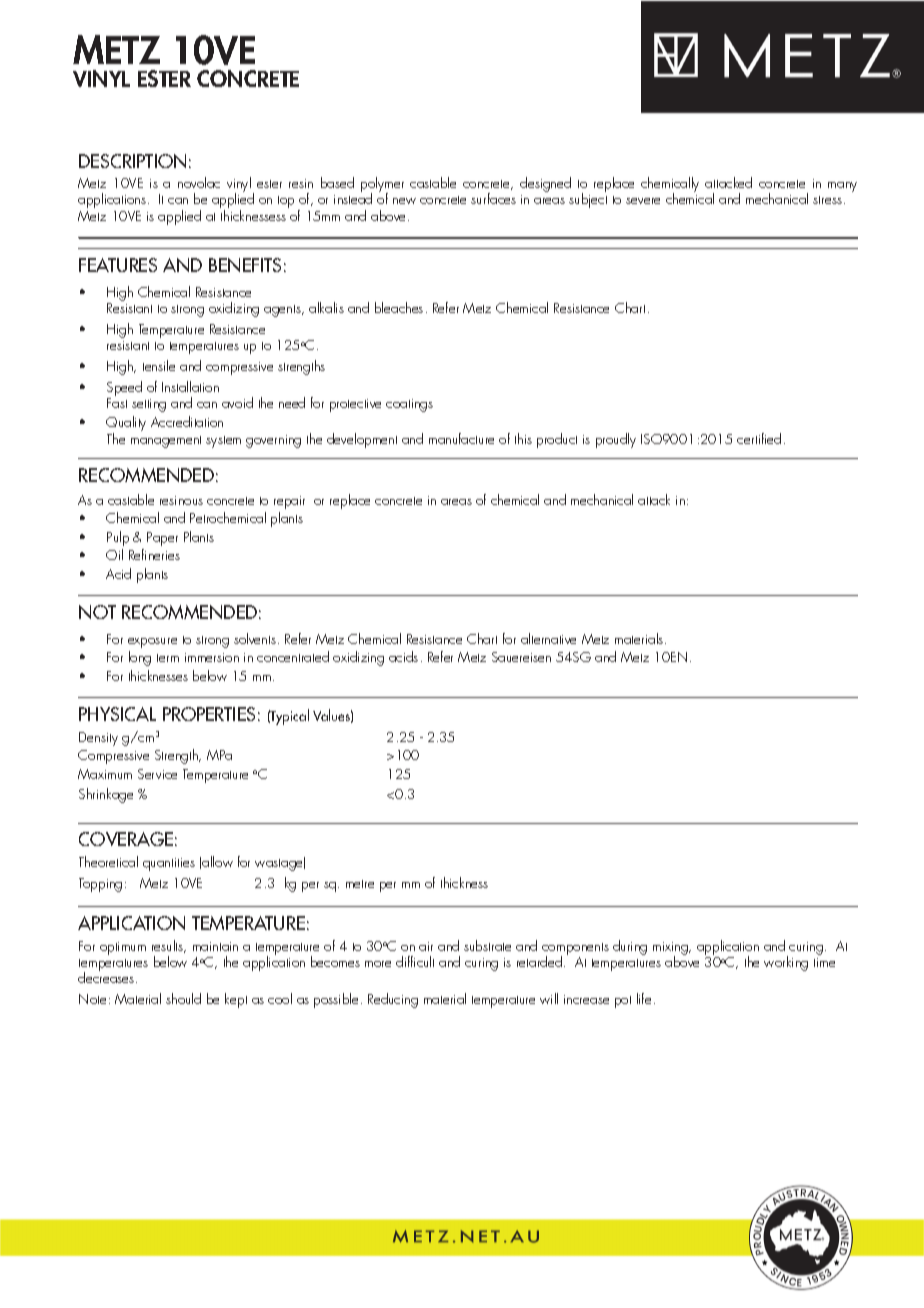  I want to click on PROPERTIES, so click(209, 714).
